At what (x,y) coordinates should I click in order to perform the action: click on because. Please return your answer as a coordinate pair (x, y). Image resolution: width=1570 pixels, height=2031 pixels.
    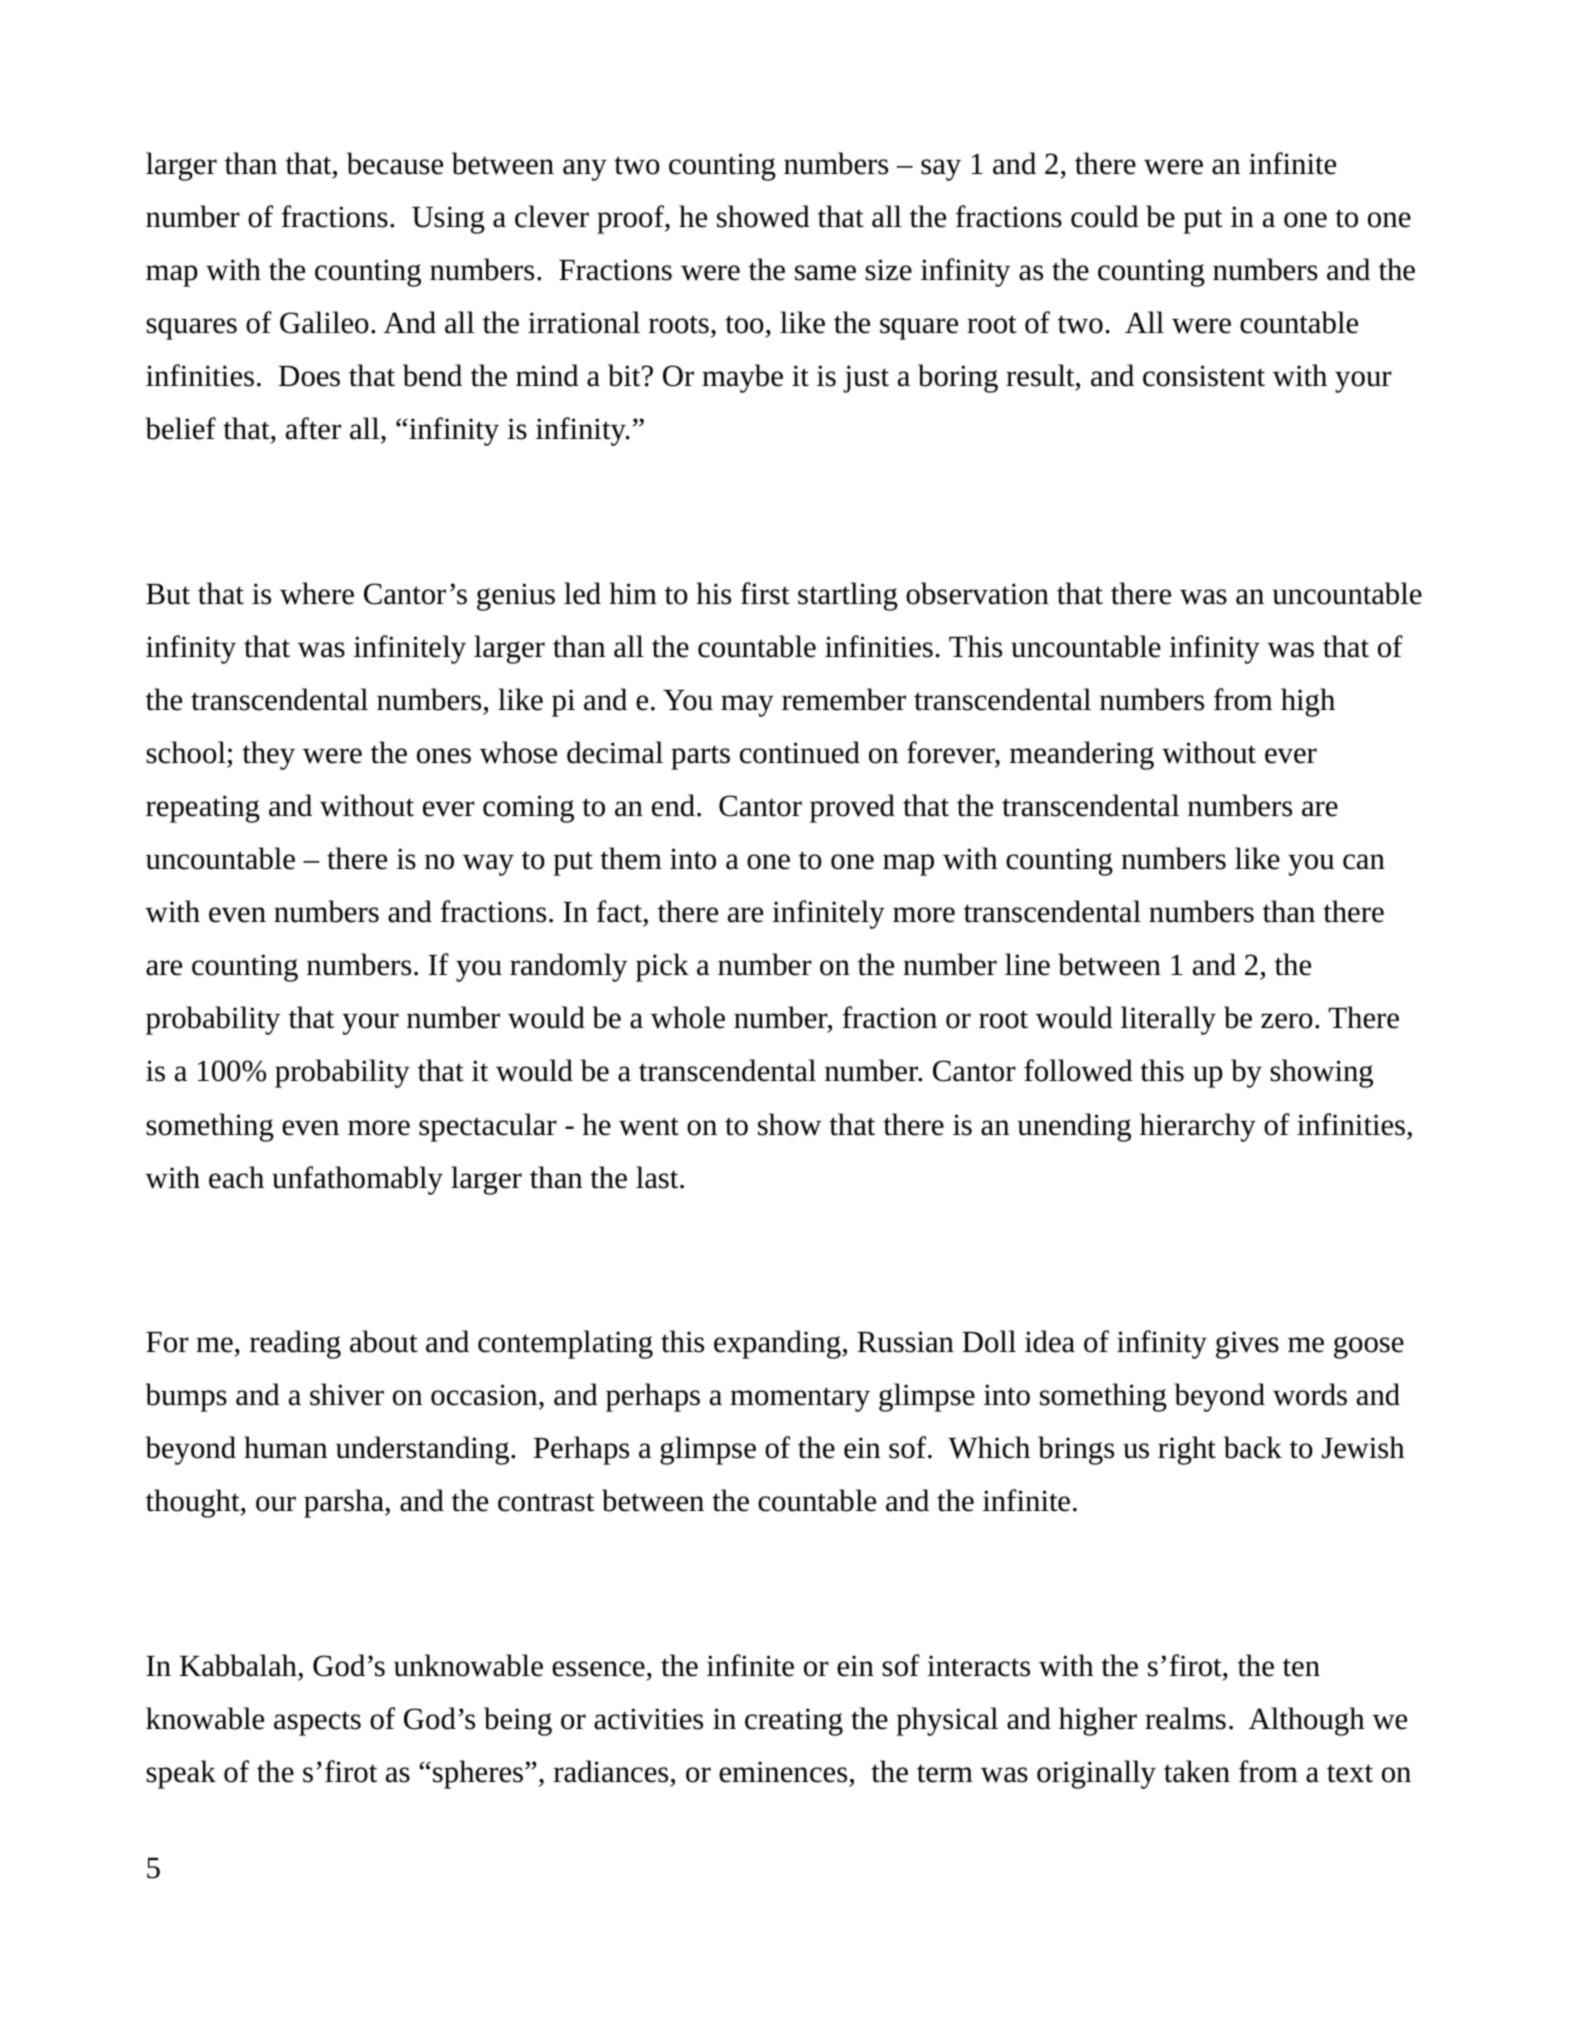
    Looking at the image, I should click on (395, 163).
